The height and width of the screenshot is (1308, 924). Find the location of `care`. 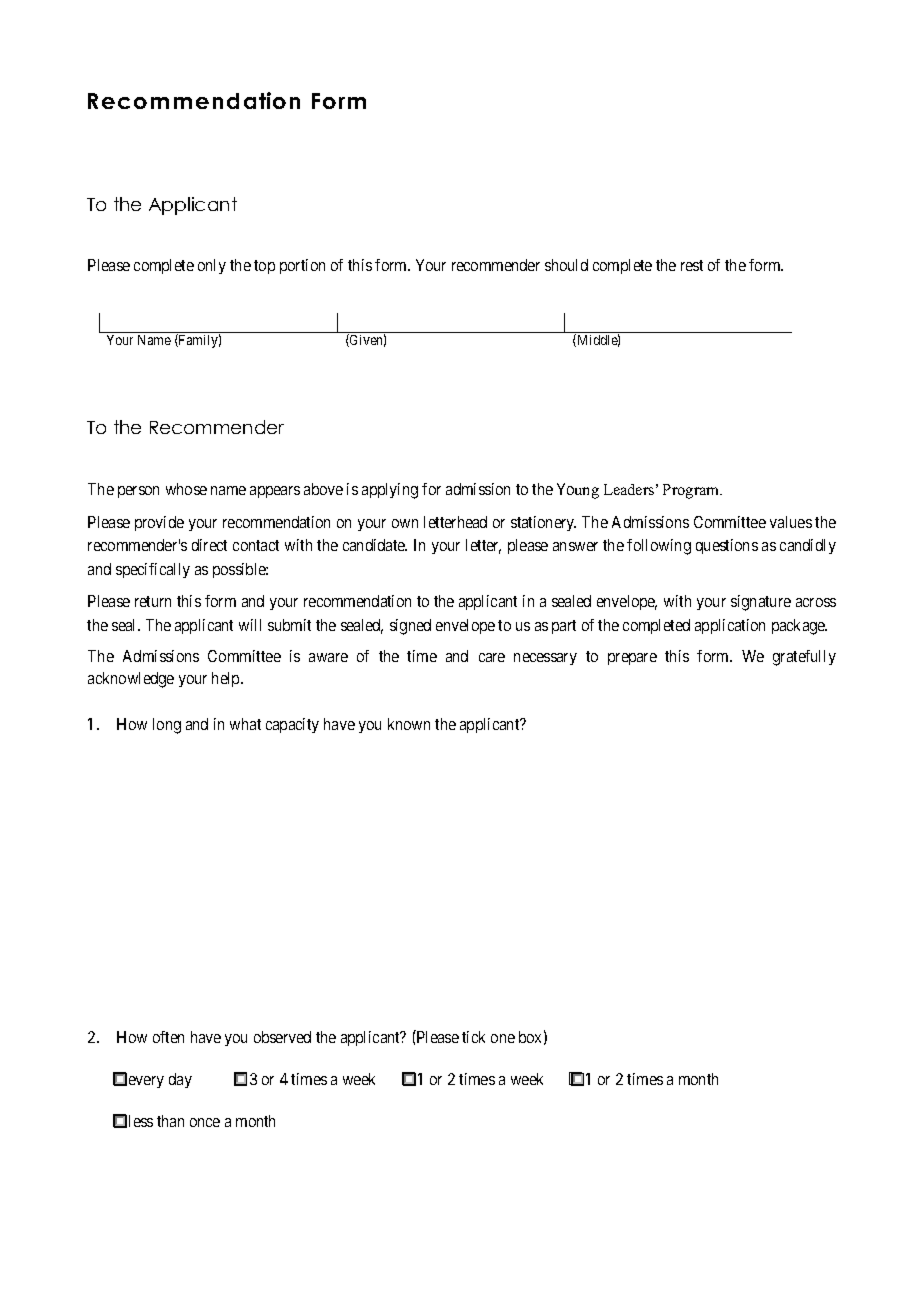

care is located at coordinates (492, 657).
